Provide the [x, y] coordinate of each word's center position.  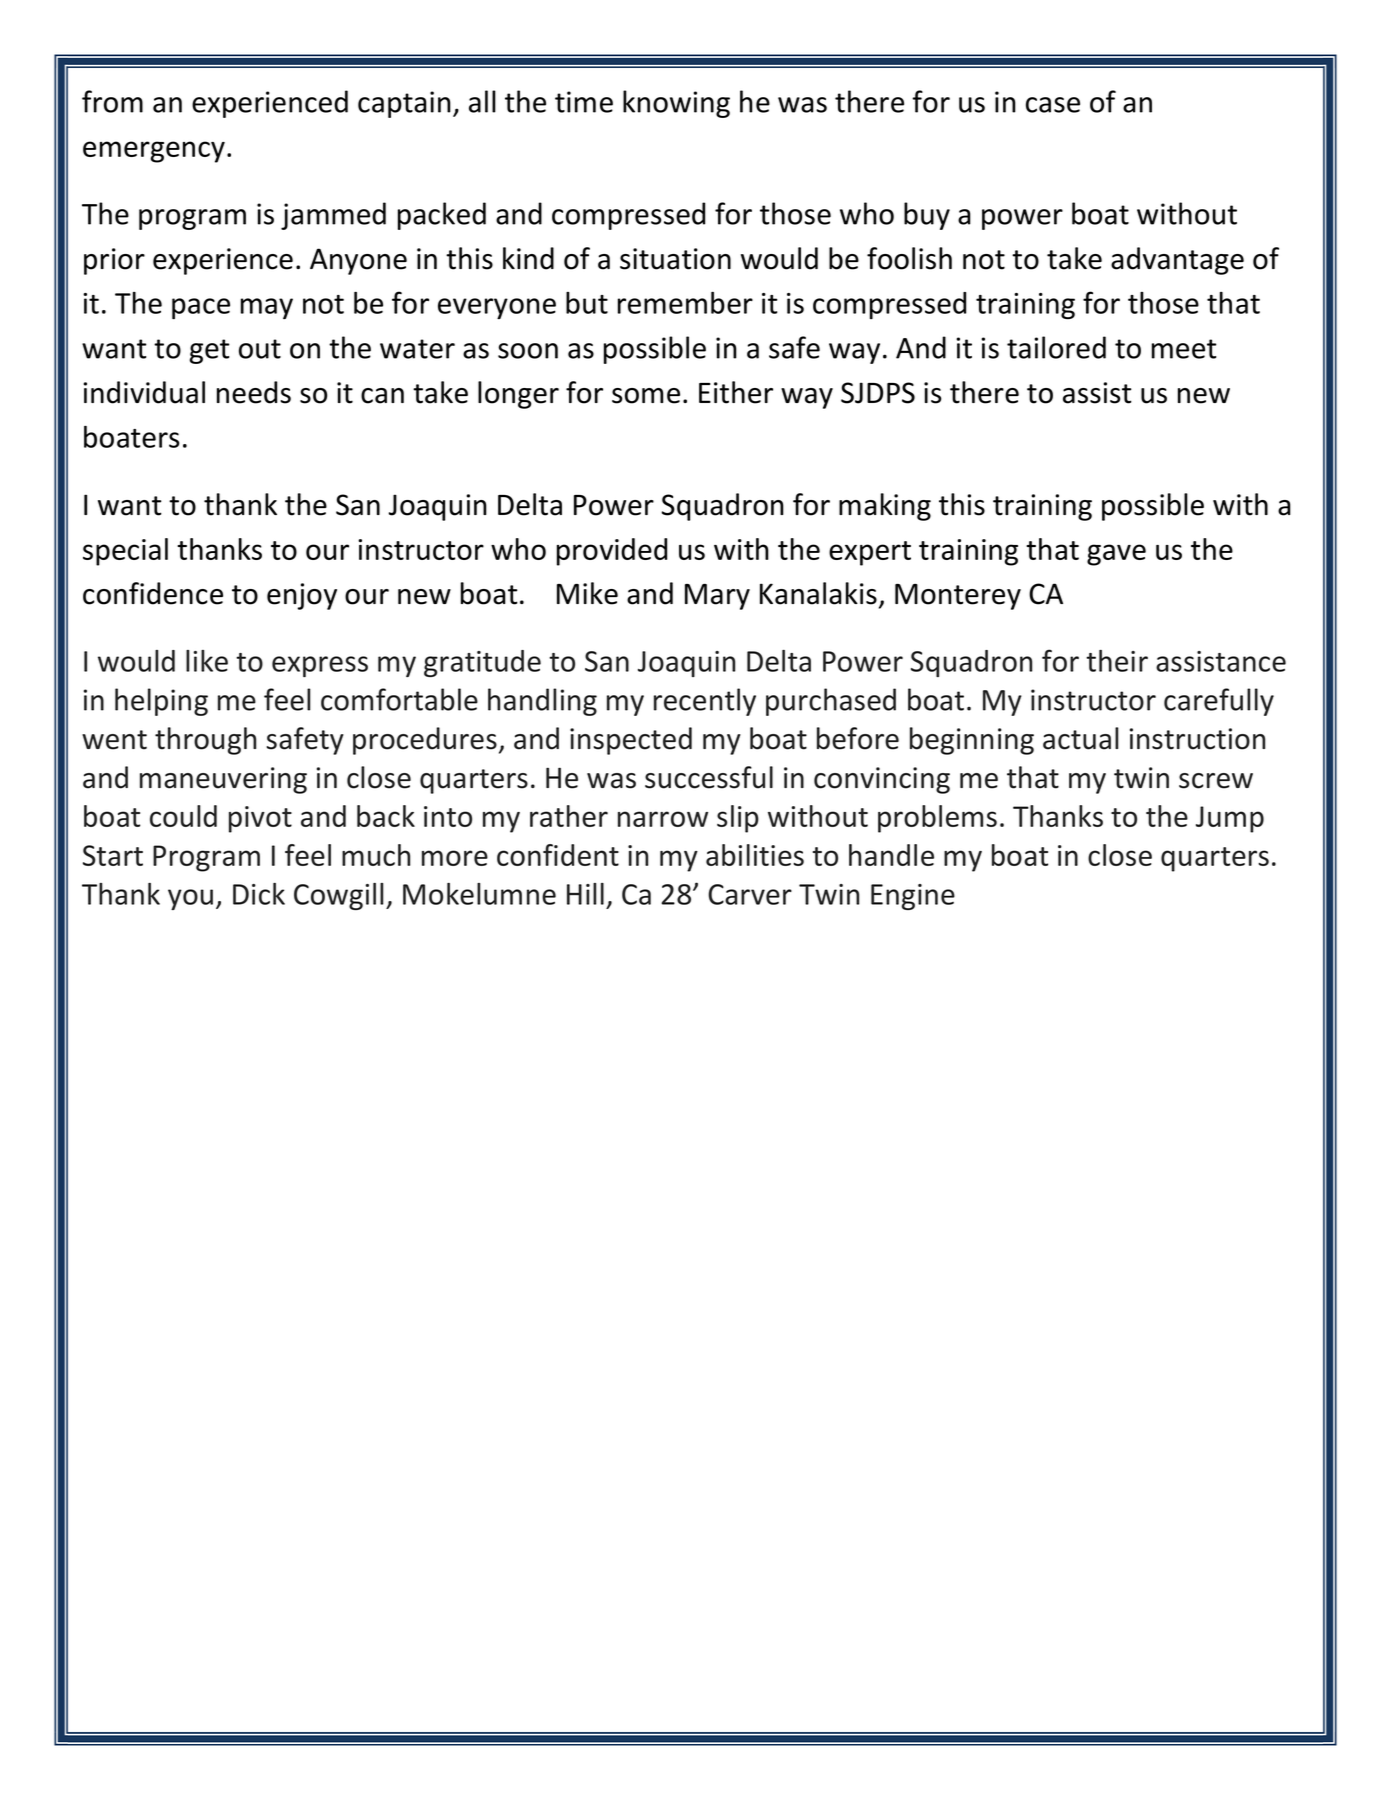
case [1053, 105]
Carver [750, 894]
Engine [913, 897]
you [190, 899]
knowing [676, 104]
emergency [154, 152]
